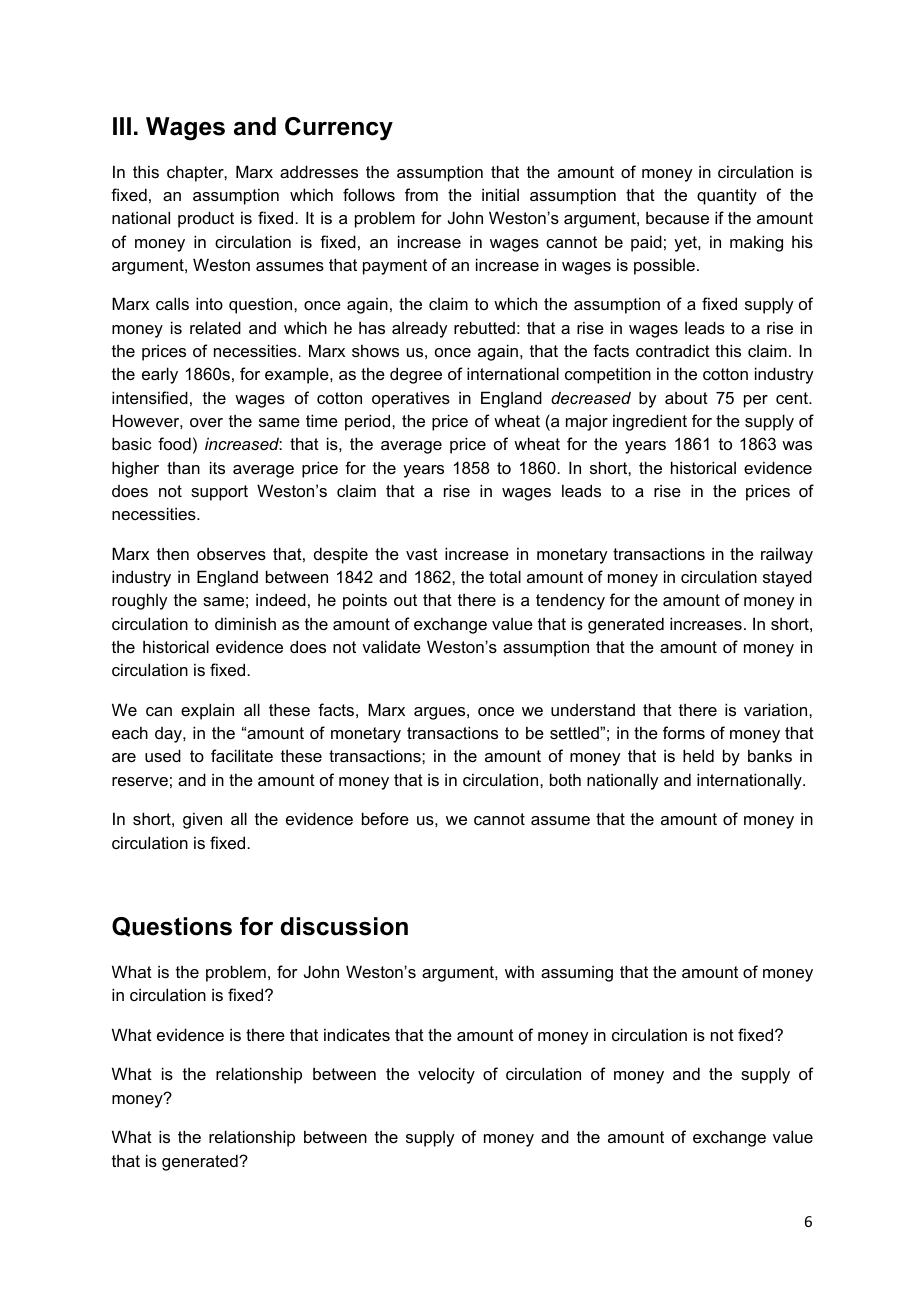 The width and height of the document is (924, 1308). What do you see at coordinates (787, 578) in the document?
I see `stayed` at bounding box center [787, 578].
